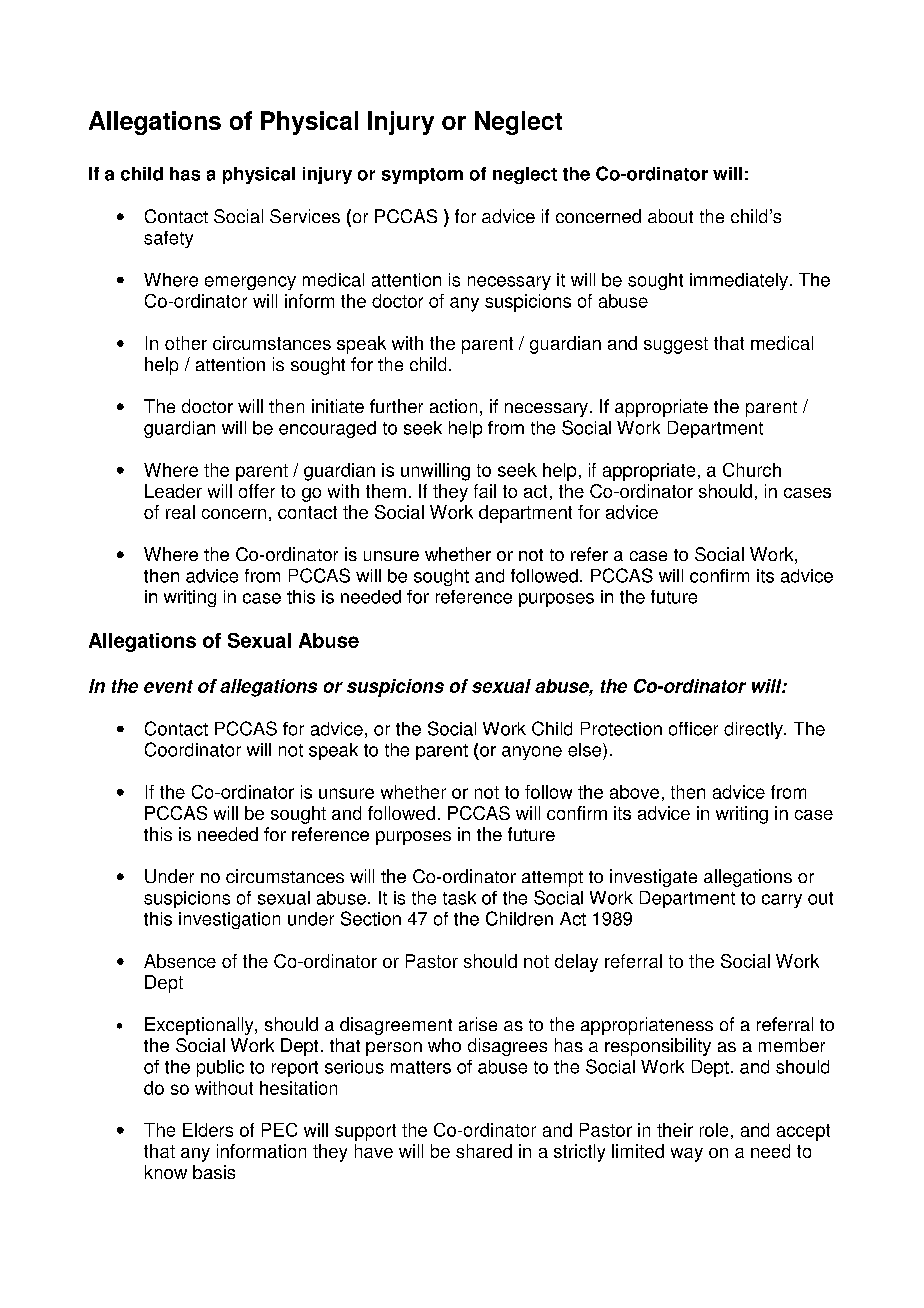 The image size is (924, 1308). I want to click on directly, so click(754, 730).
